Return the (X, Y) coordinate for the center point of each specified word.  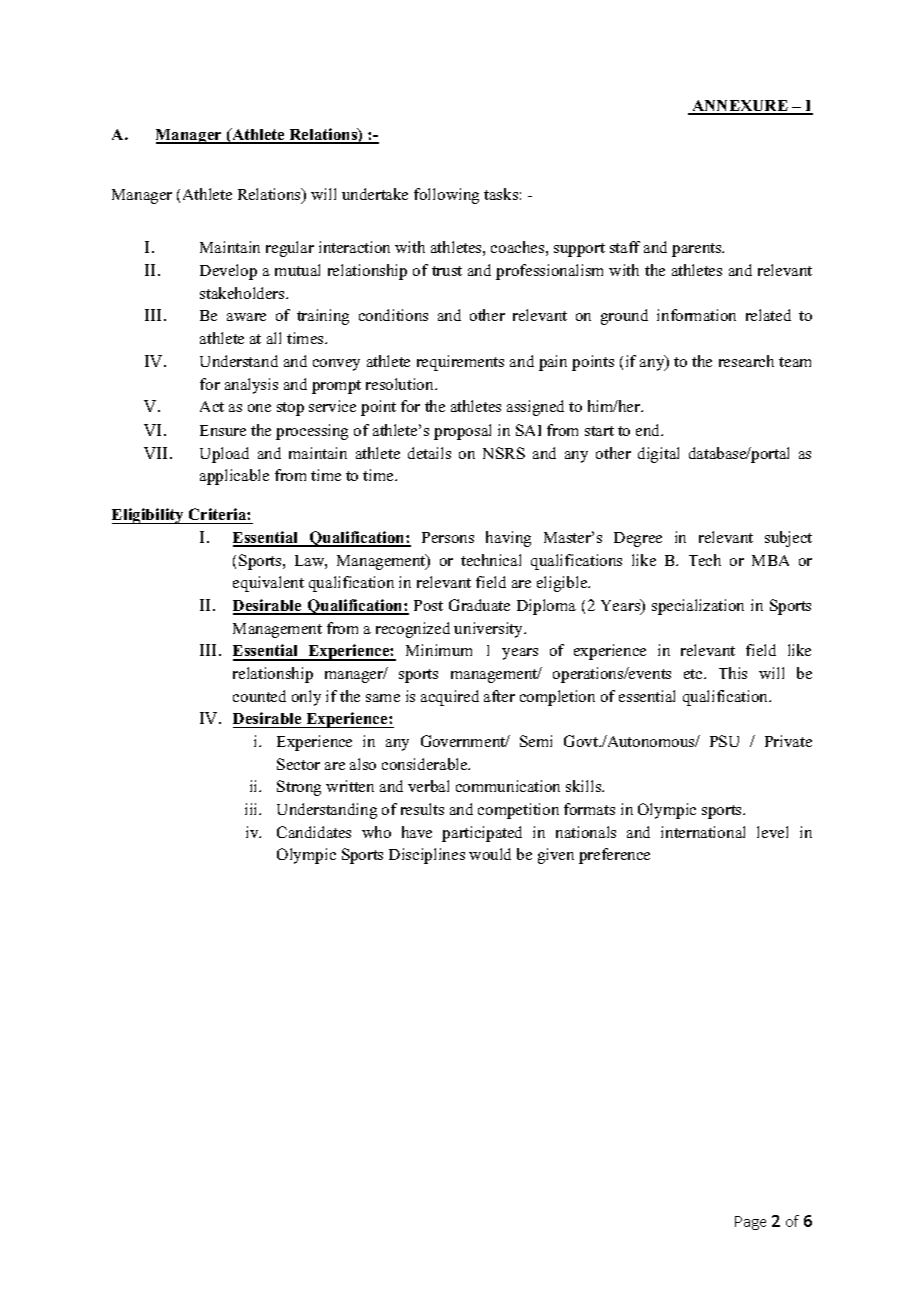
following (446, 196)
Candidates (314, 832)
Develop (228, 272)
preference (614, 856)
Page (750, 1223)
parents (698, 250)
